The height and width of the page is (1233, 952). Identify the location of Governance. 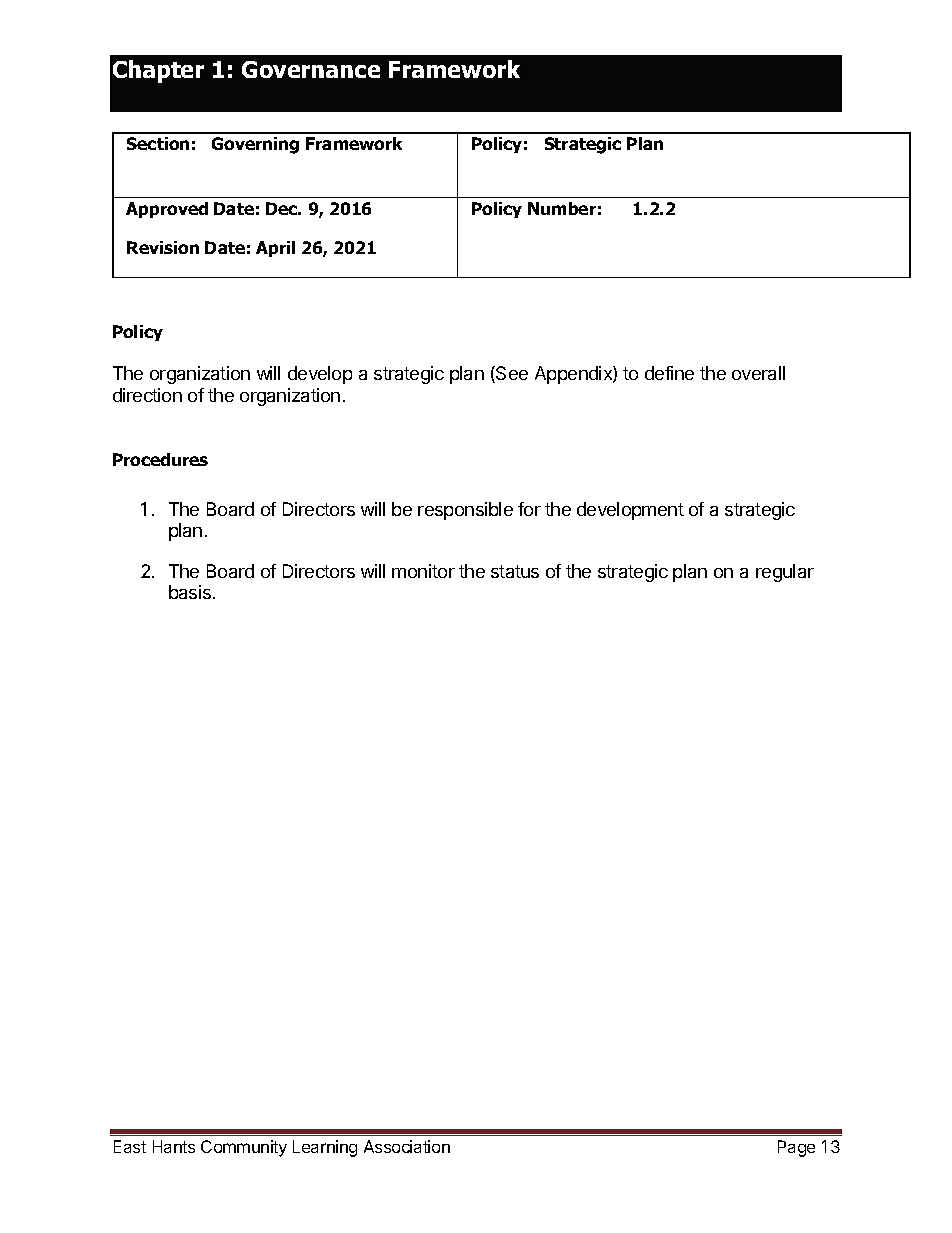
(311, 69).
